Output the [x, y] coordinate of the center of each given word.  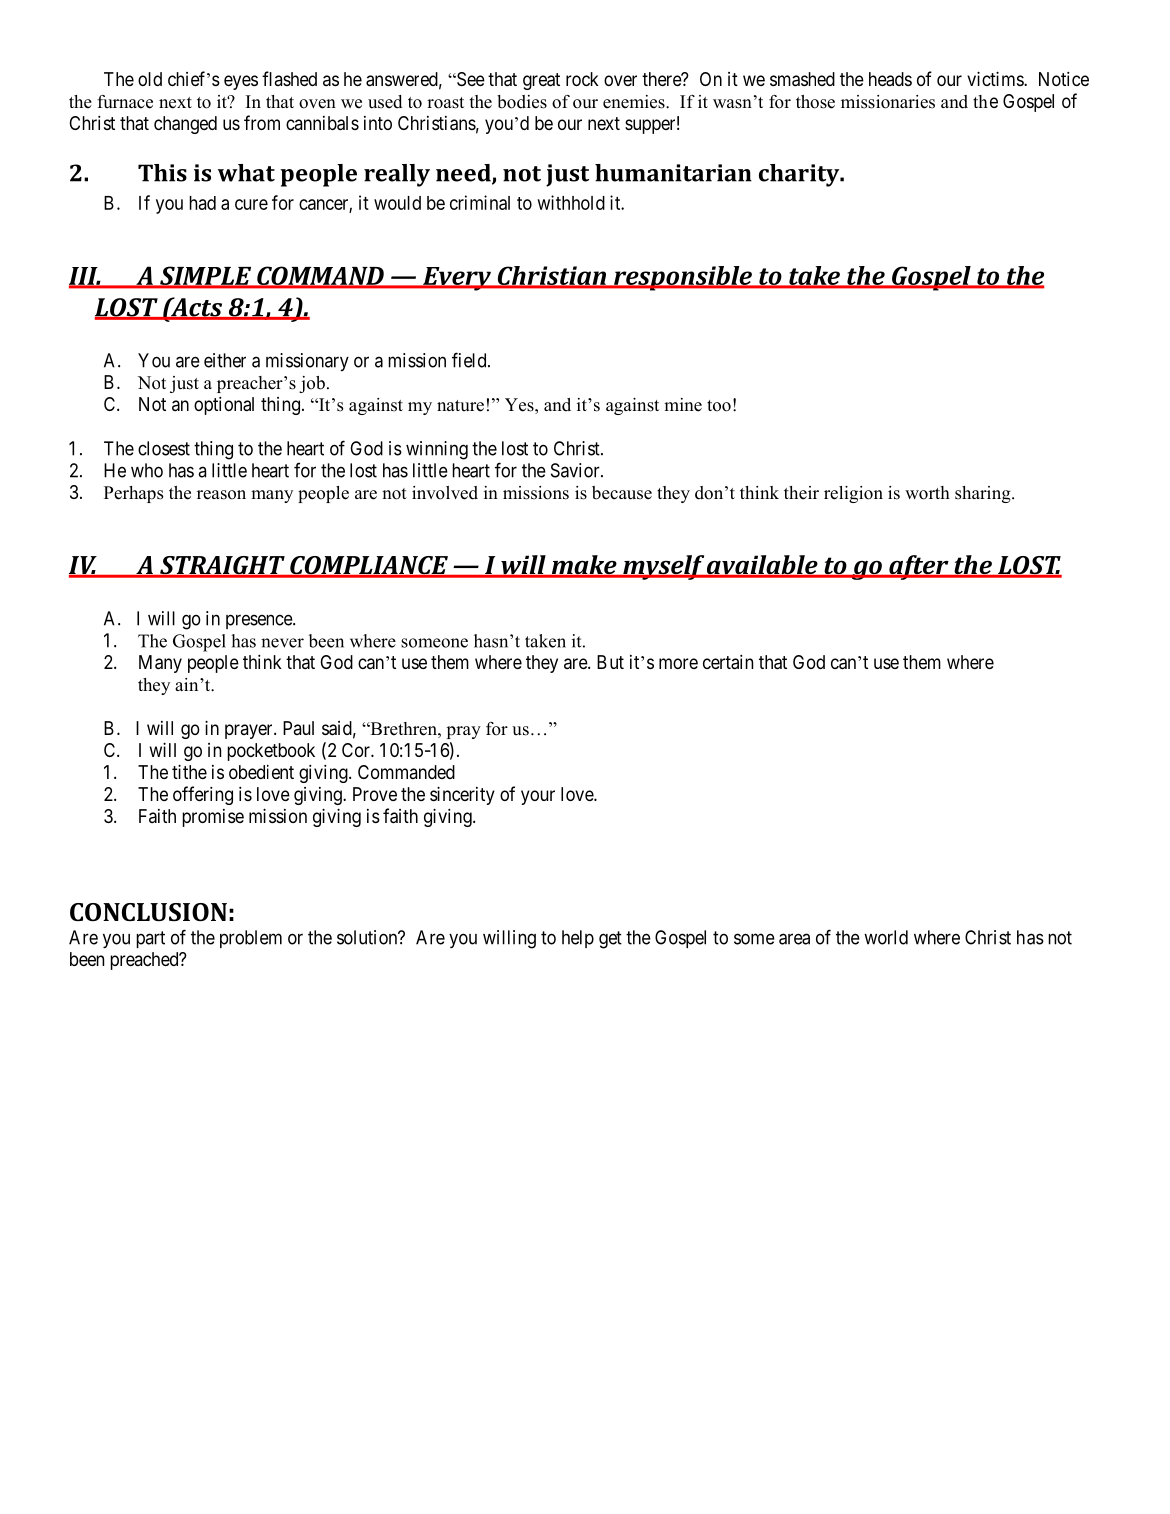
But [610, 662]
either [225, 360]
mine [683, 405]
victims [996, 78]
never [282, 643]
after [919, 567]
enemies [635, 102]
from [262, 122]
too [719, 406]
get [610, 940]
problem [251, 939]
